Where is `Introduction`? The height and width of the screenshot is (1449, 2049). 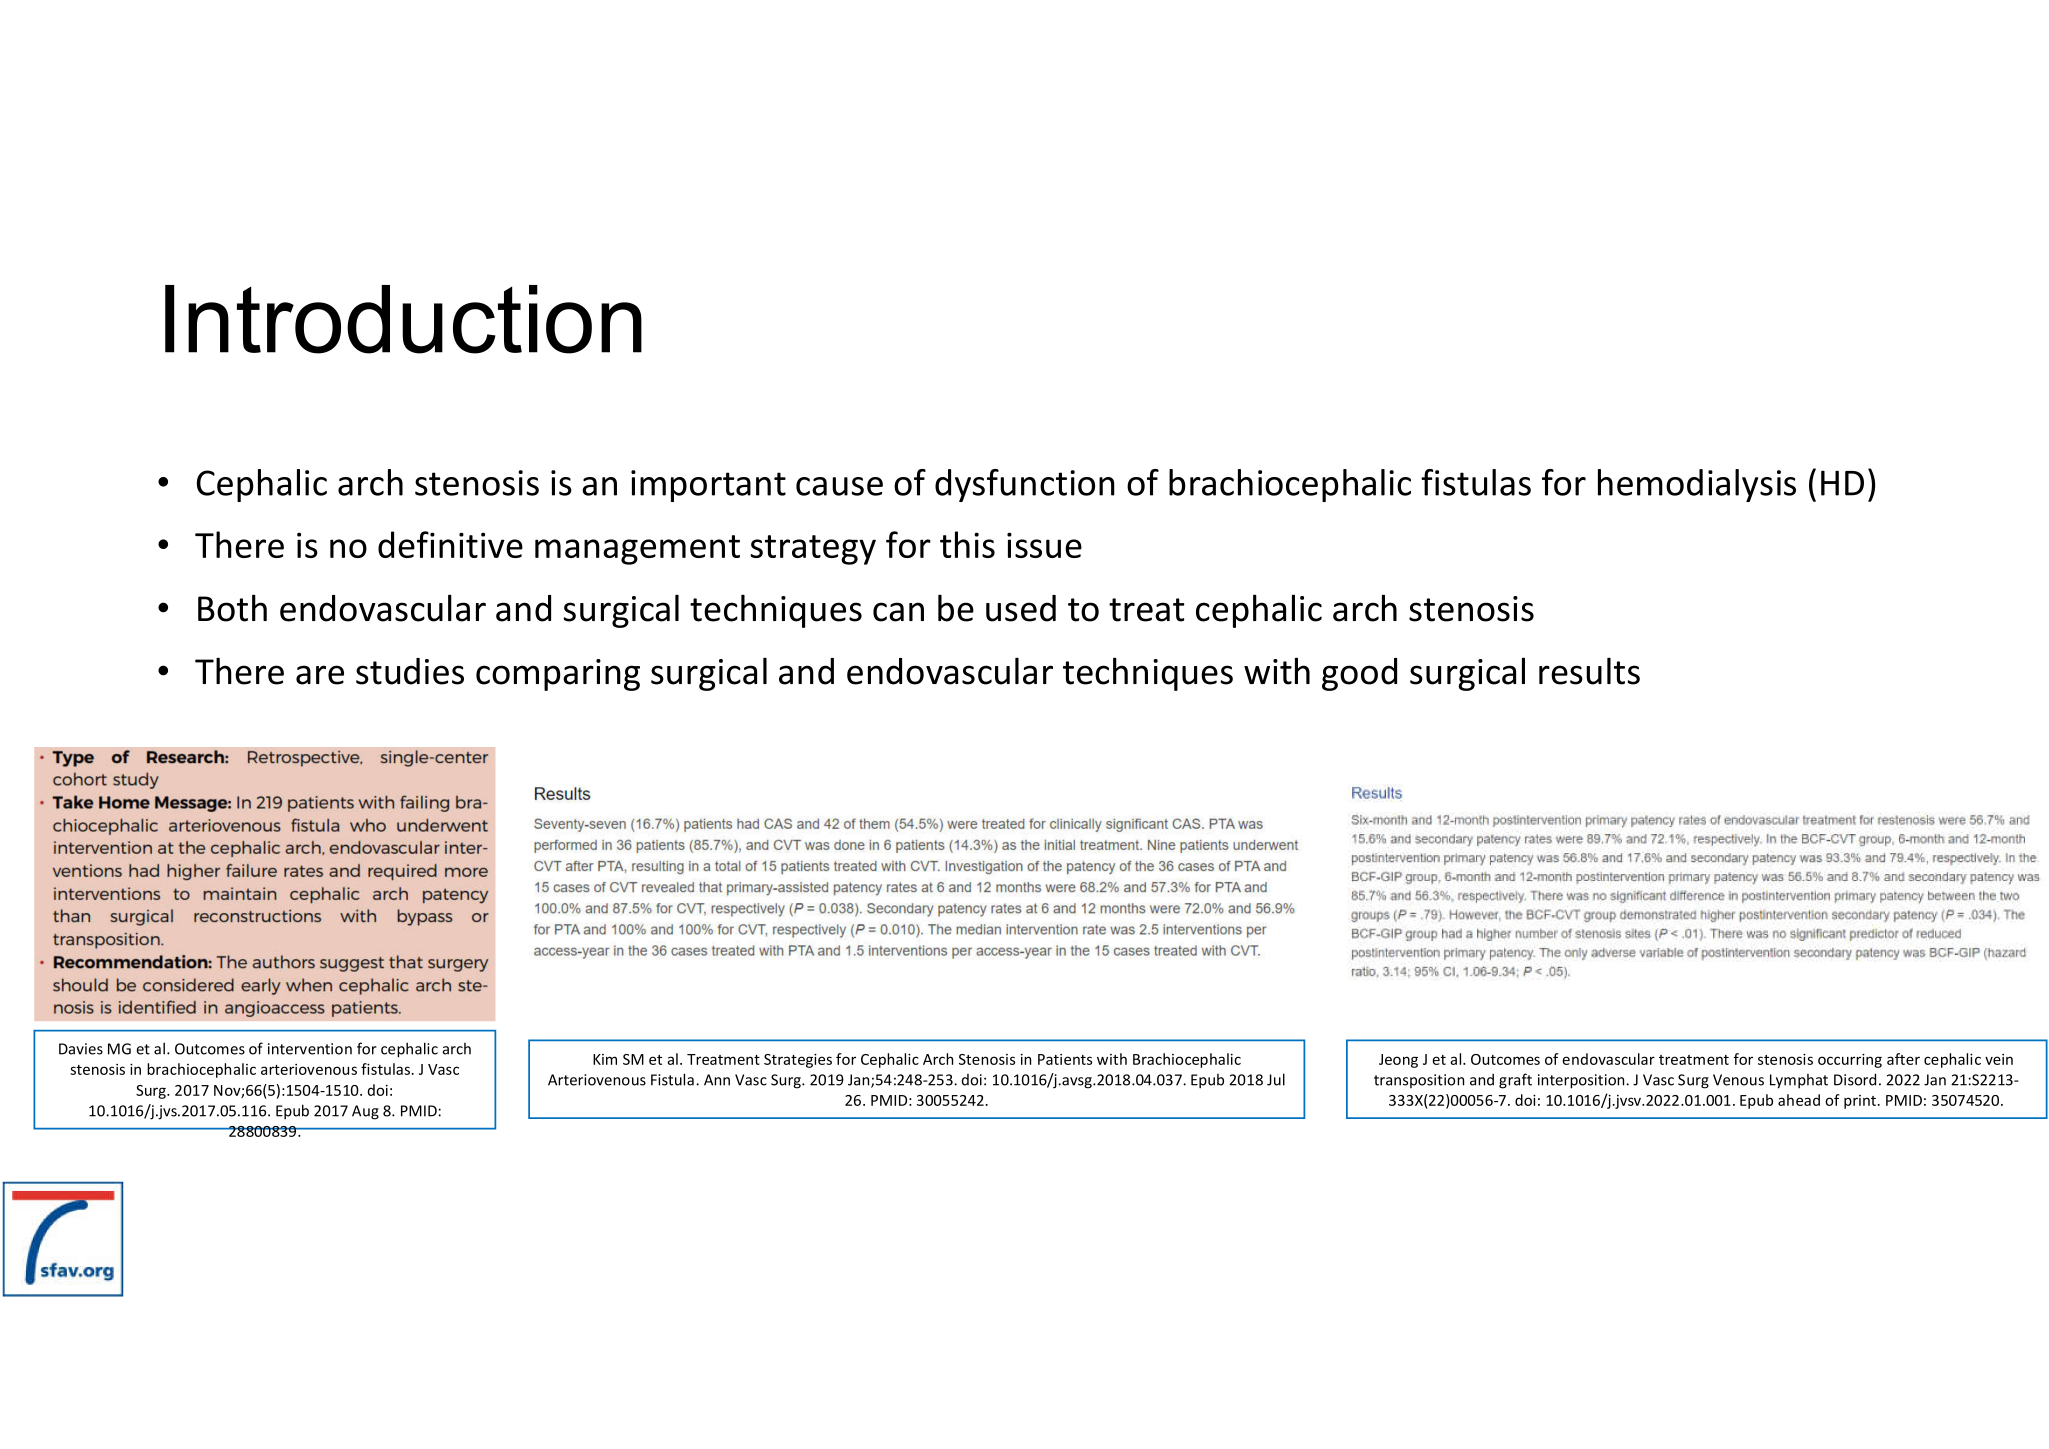
Introduction is located at coordinates (403, 319).
